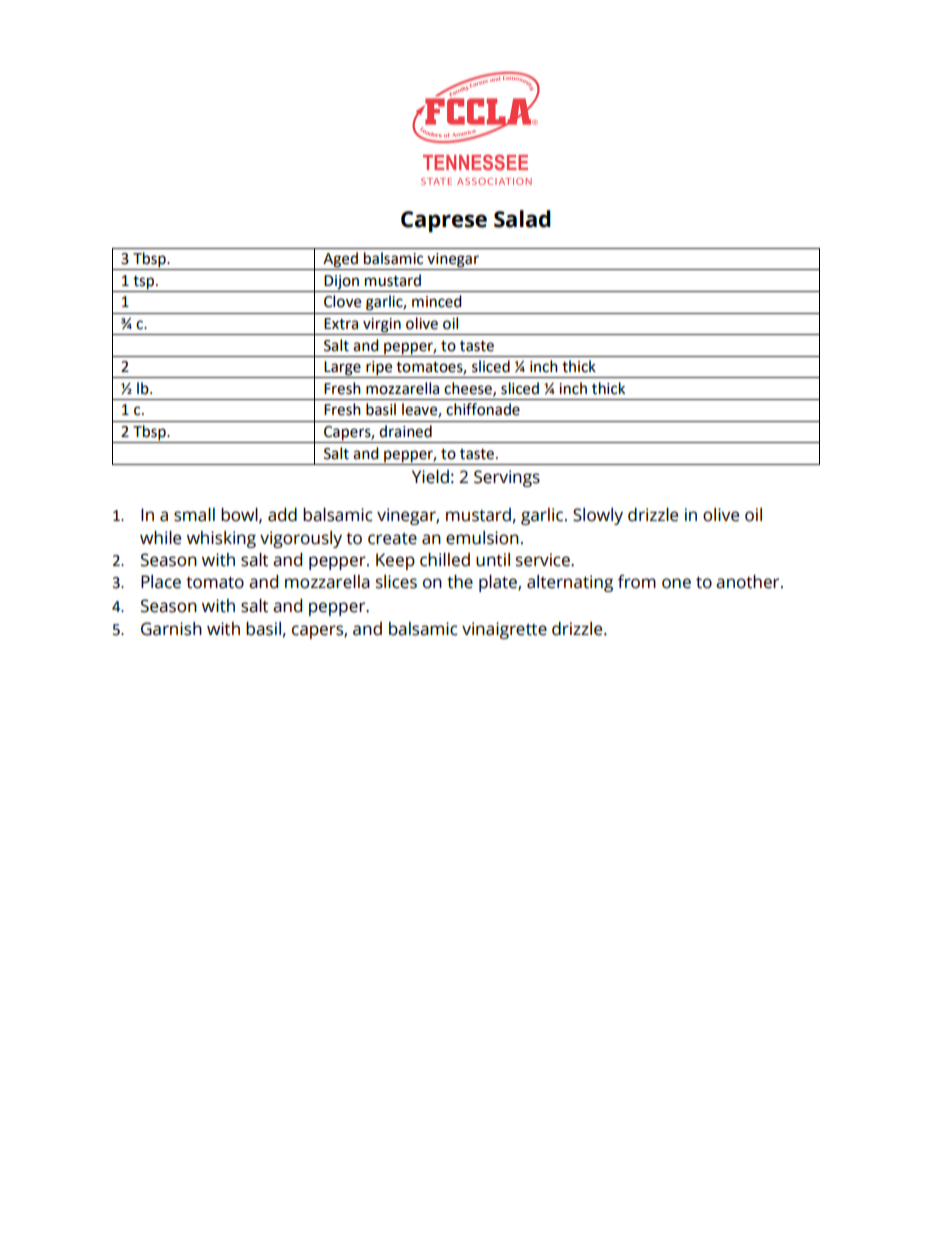  Describe the element at coordinates (437, 301) in the image. I see `minced` at that location.
